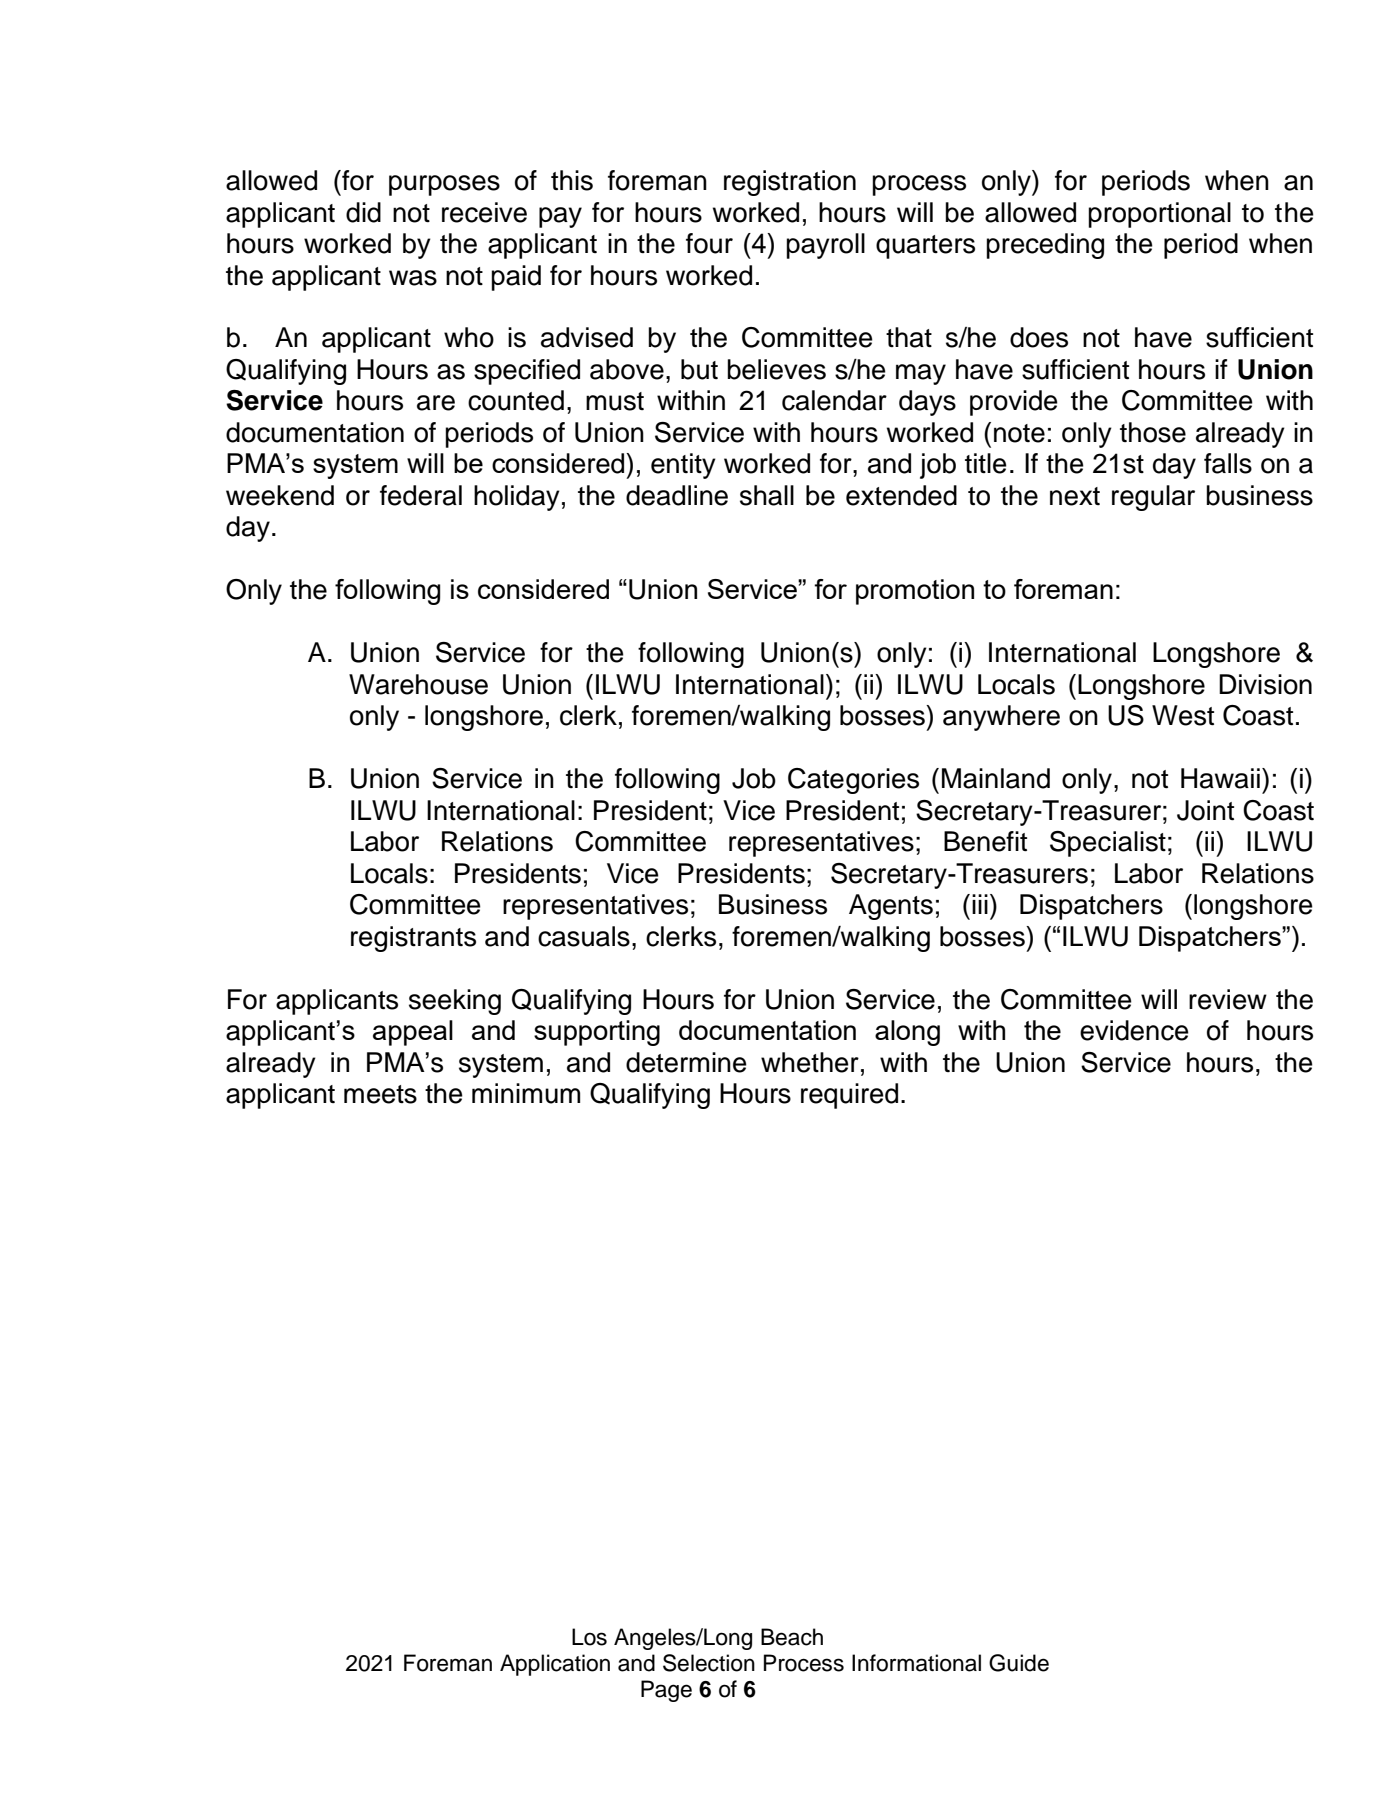 This page has height=1807, width=1396. What do you see at coordinates (790, 183) in the page?
I see `registration` at bounding box center [790, 183].
